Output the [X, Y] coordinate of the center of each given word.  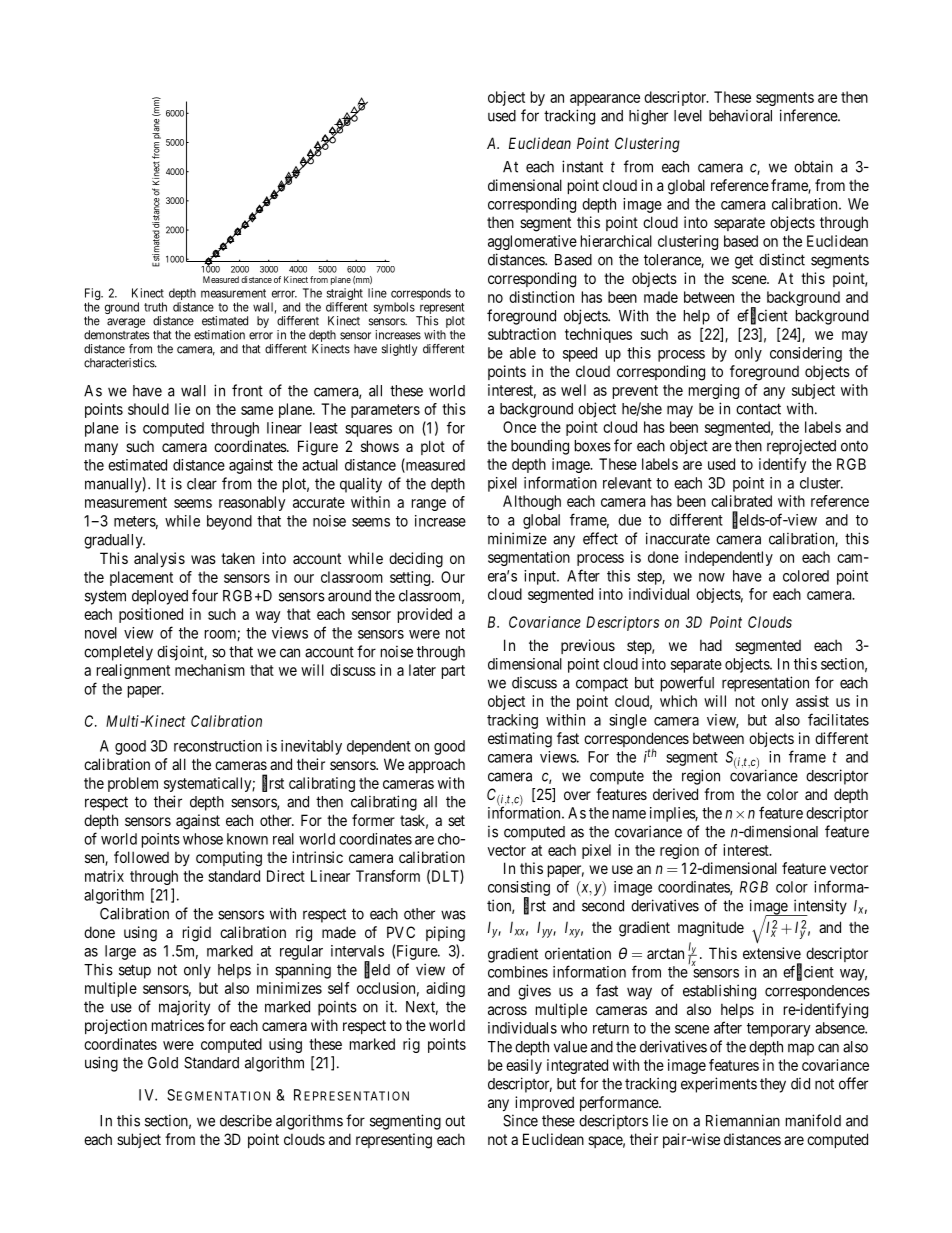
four [205, 595]
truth [155, 307]
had [711, 645]
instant [582, 166]
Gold [163, 1063]
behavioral [740, 115]
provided [425, 615]
